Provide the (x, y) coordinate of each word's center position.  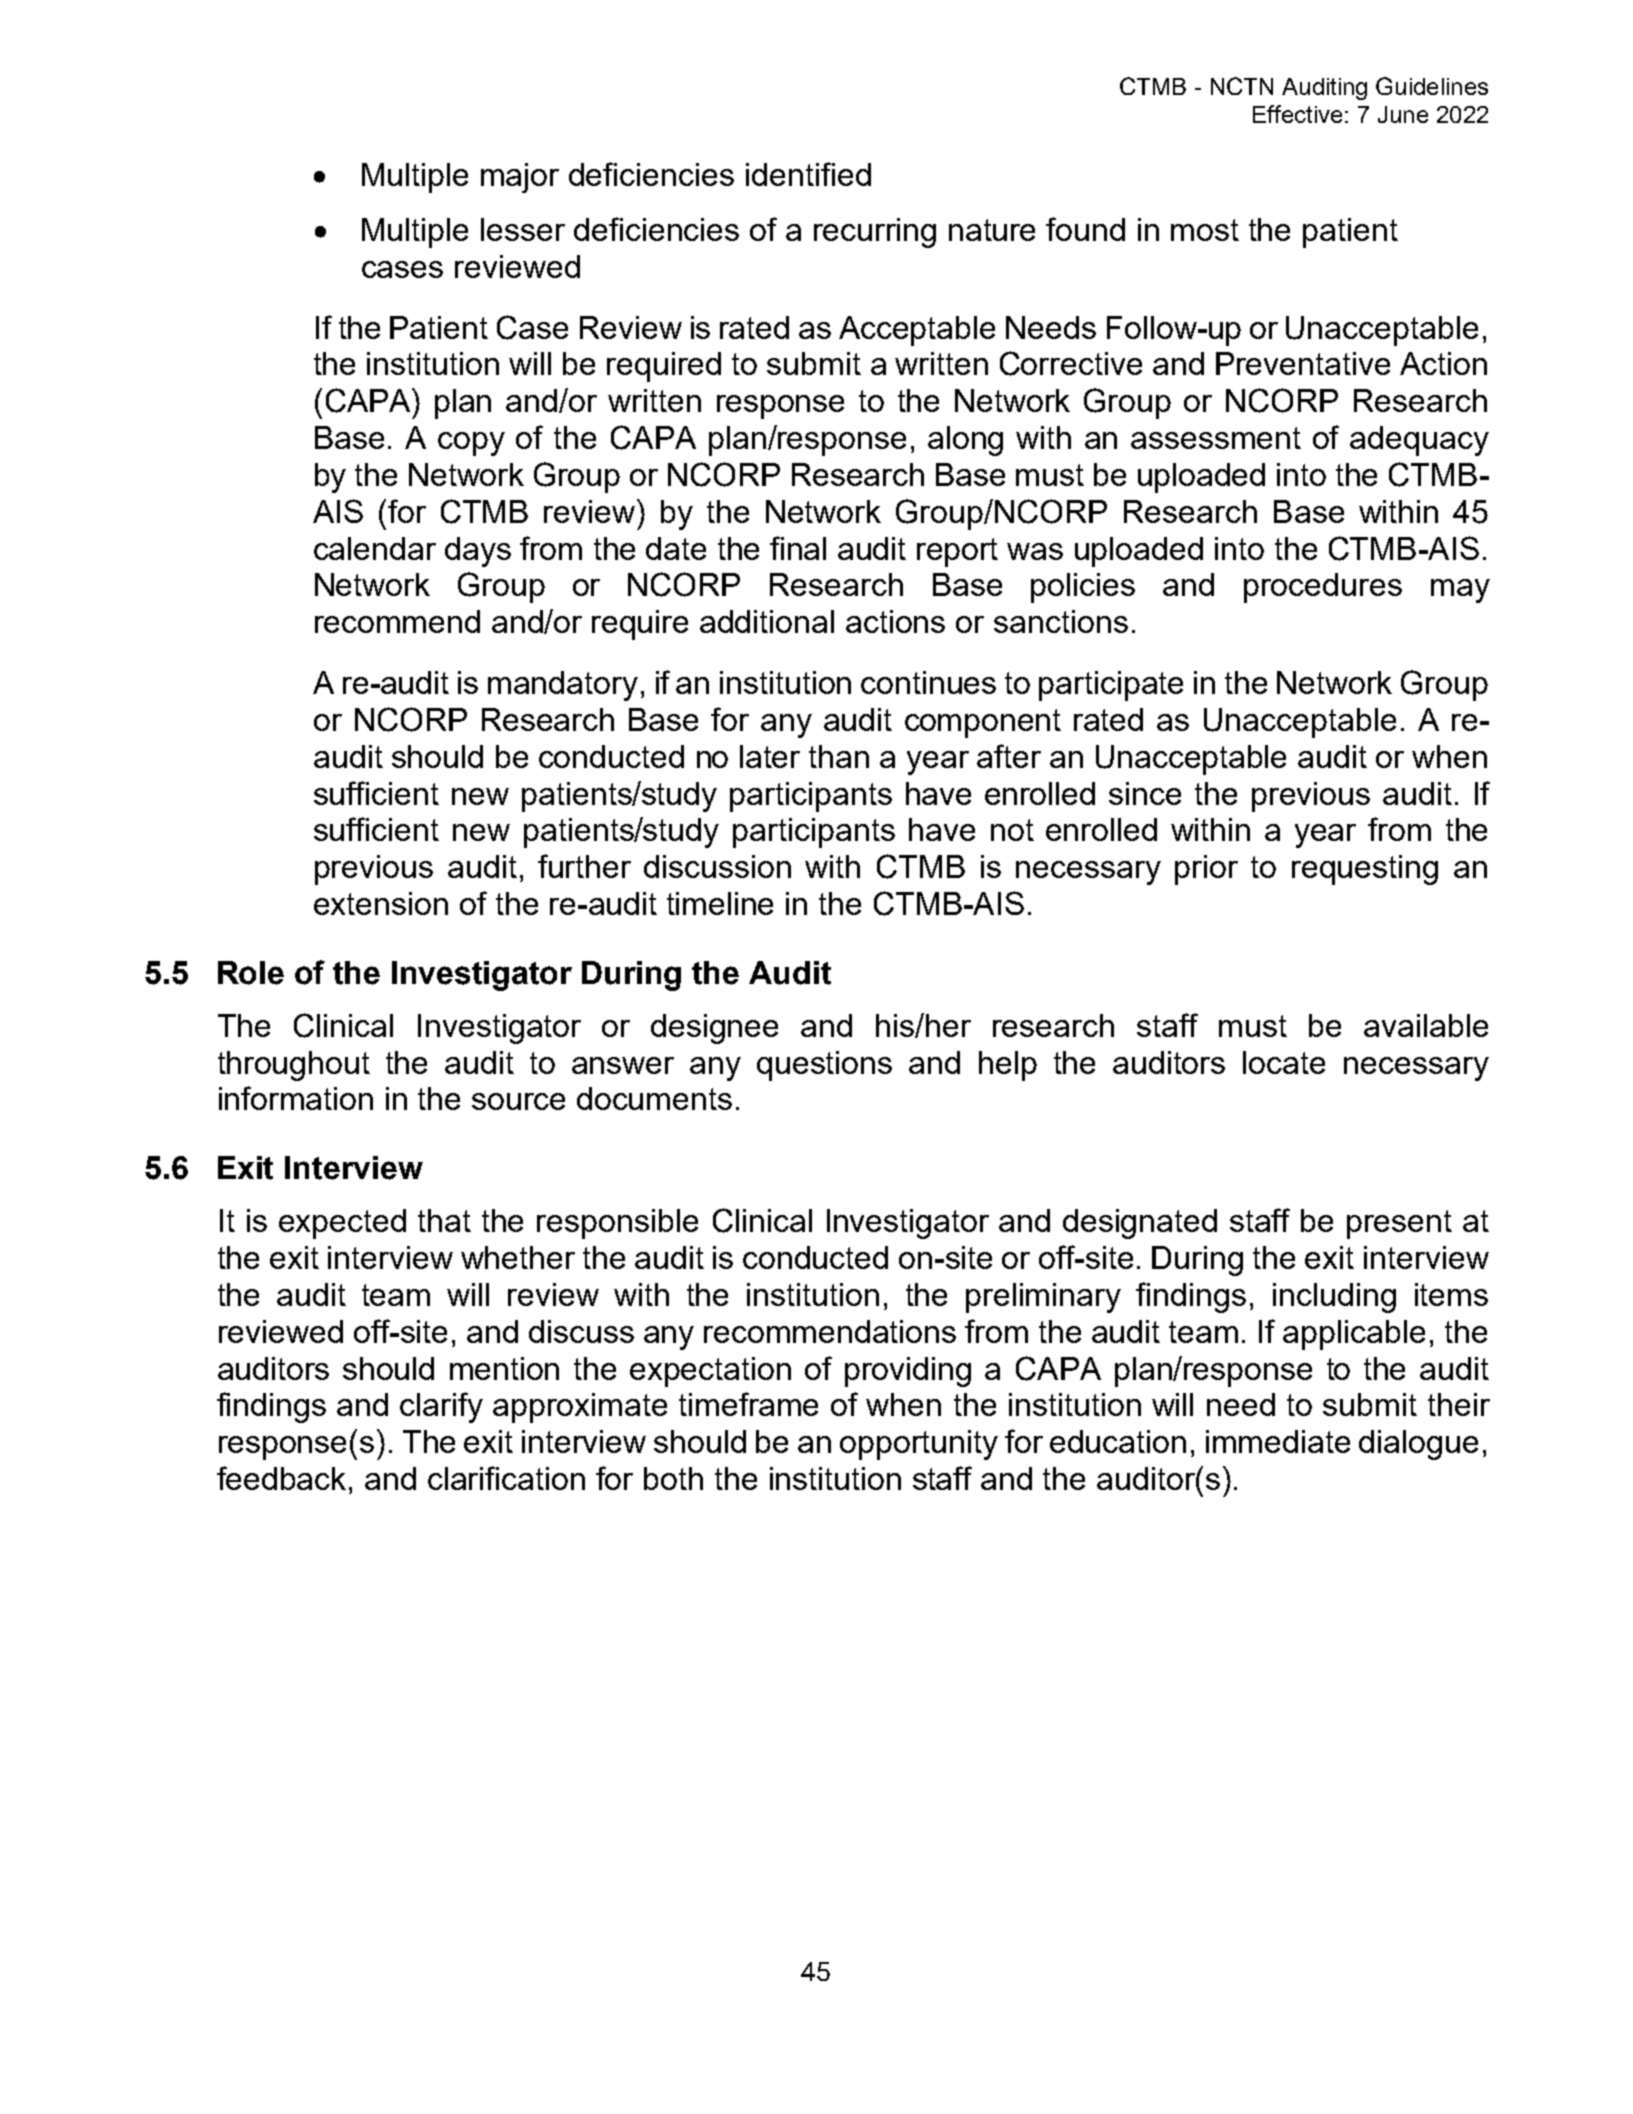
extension (381, 903)
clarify (441, 1407)
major (520, 178)
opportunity (919, 1445)
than (839, 756)
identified (808, 174)
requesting (1365, 870)
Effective (1297, 114)
